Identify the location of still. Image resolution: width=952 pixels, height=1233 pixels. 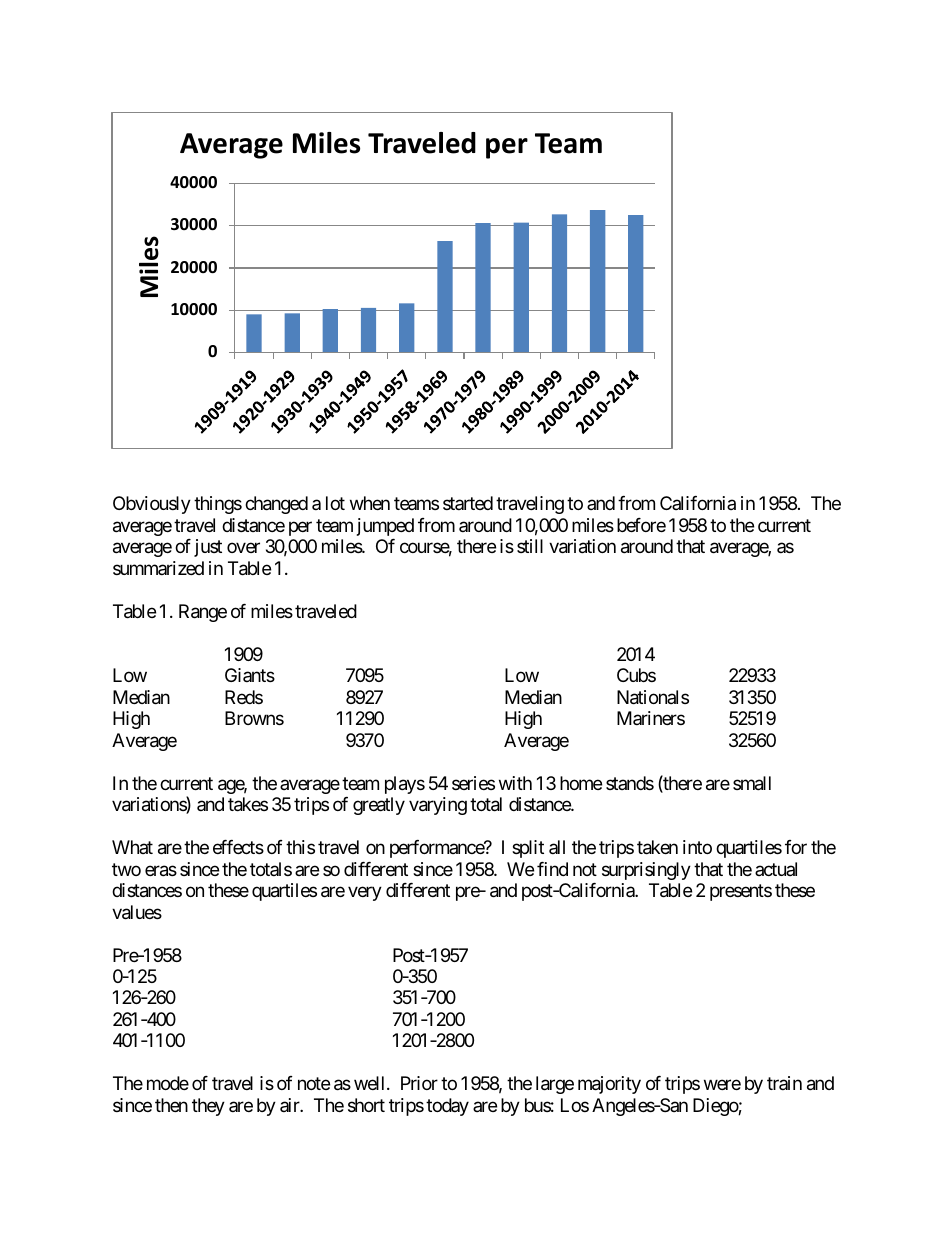
(530, 546).
